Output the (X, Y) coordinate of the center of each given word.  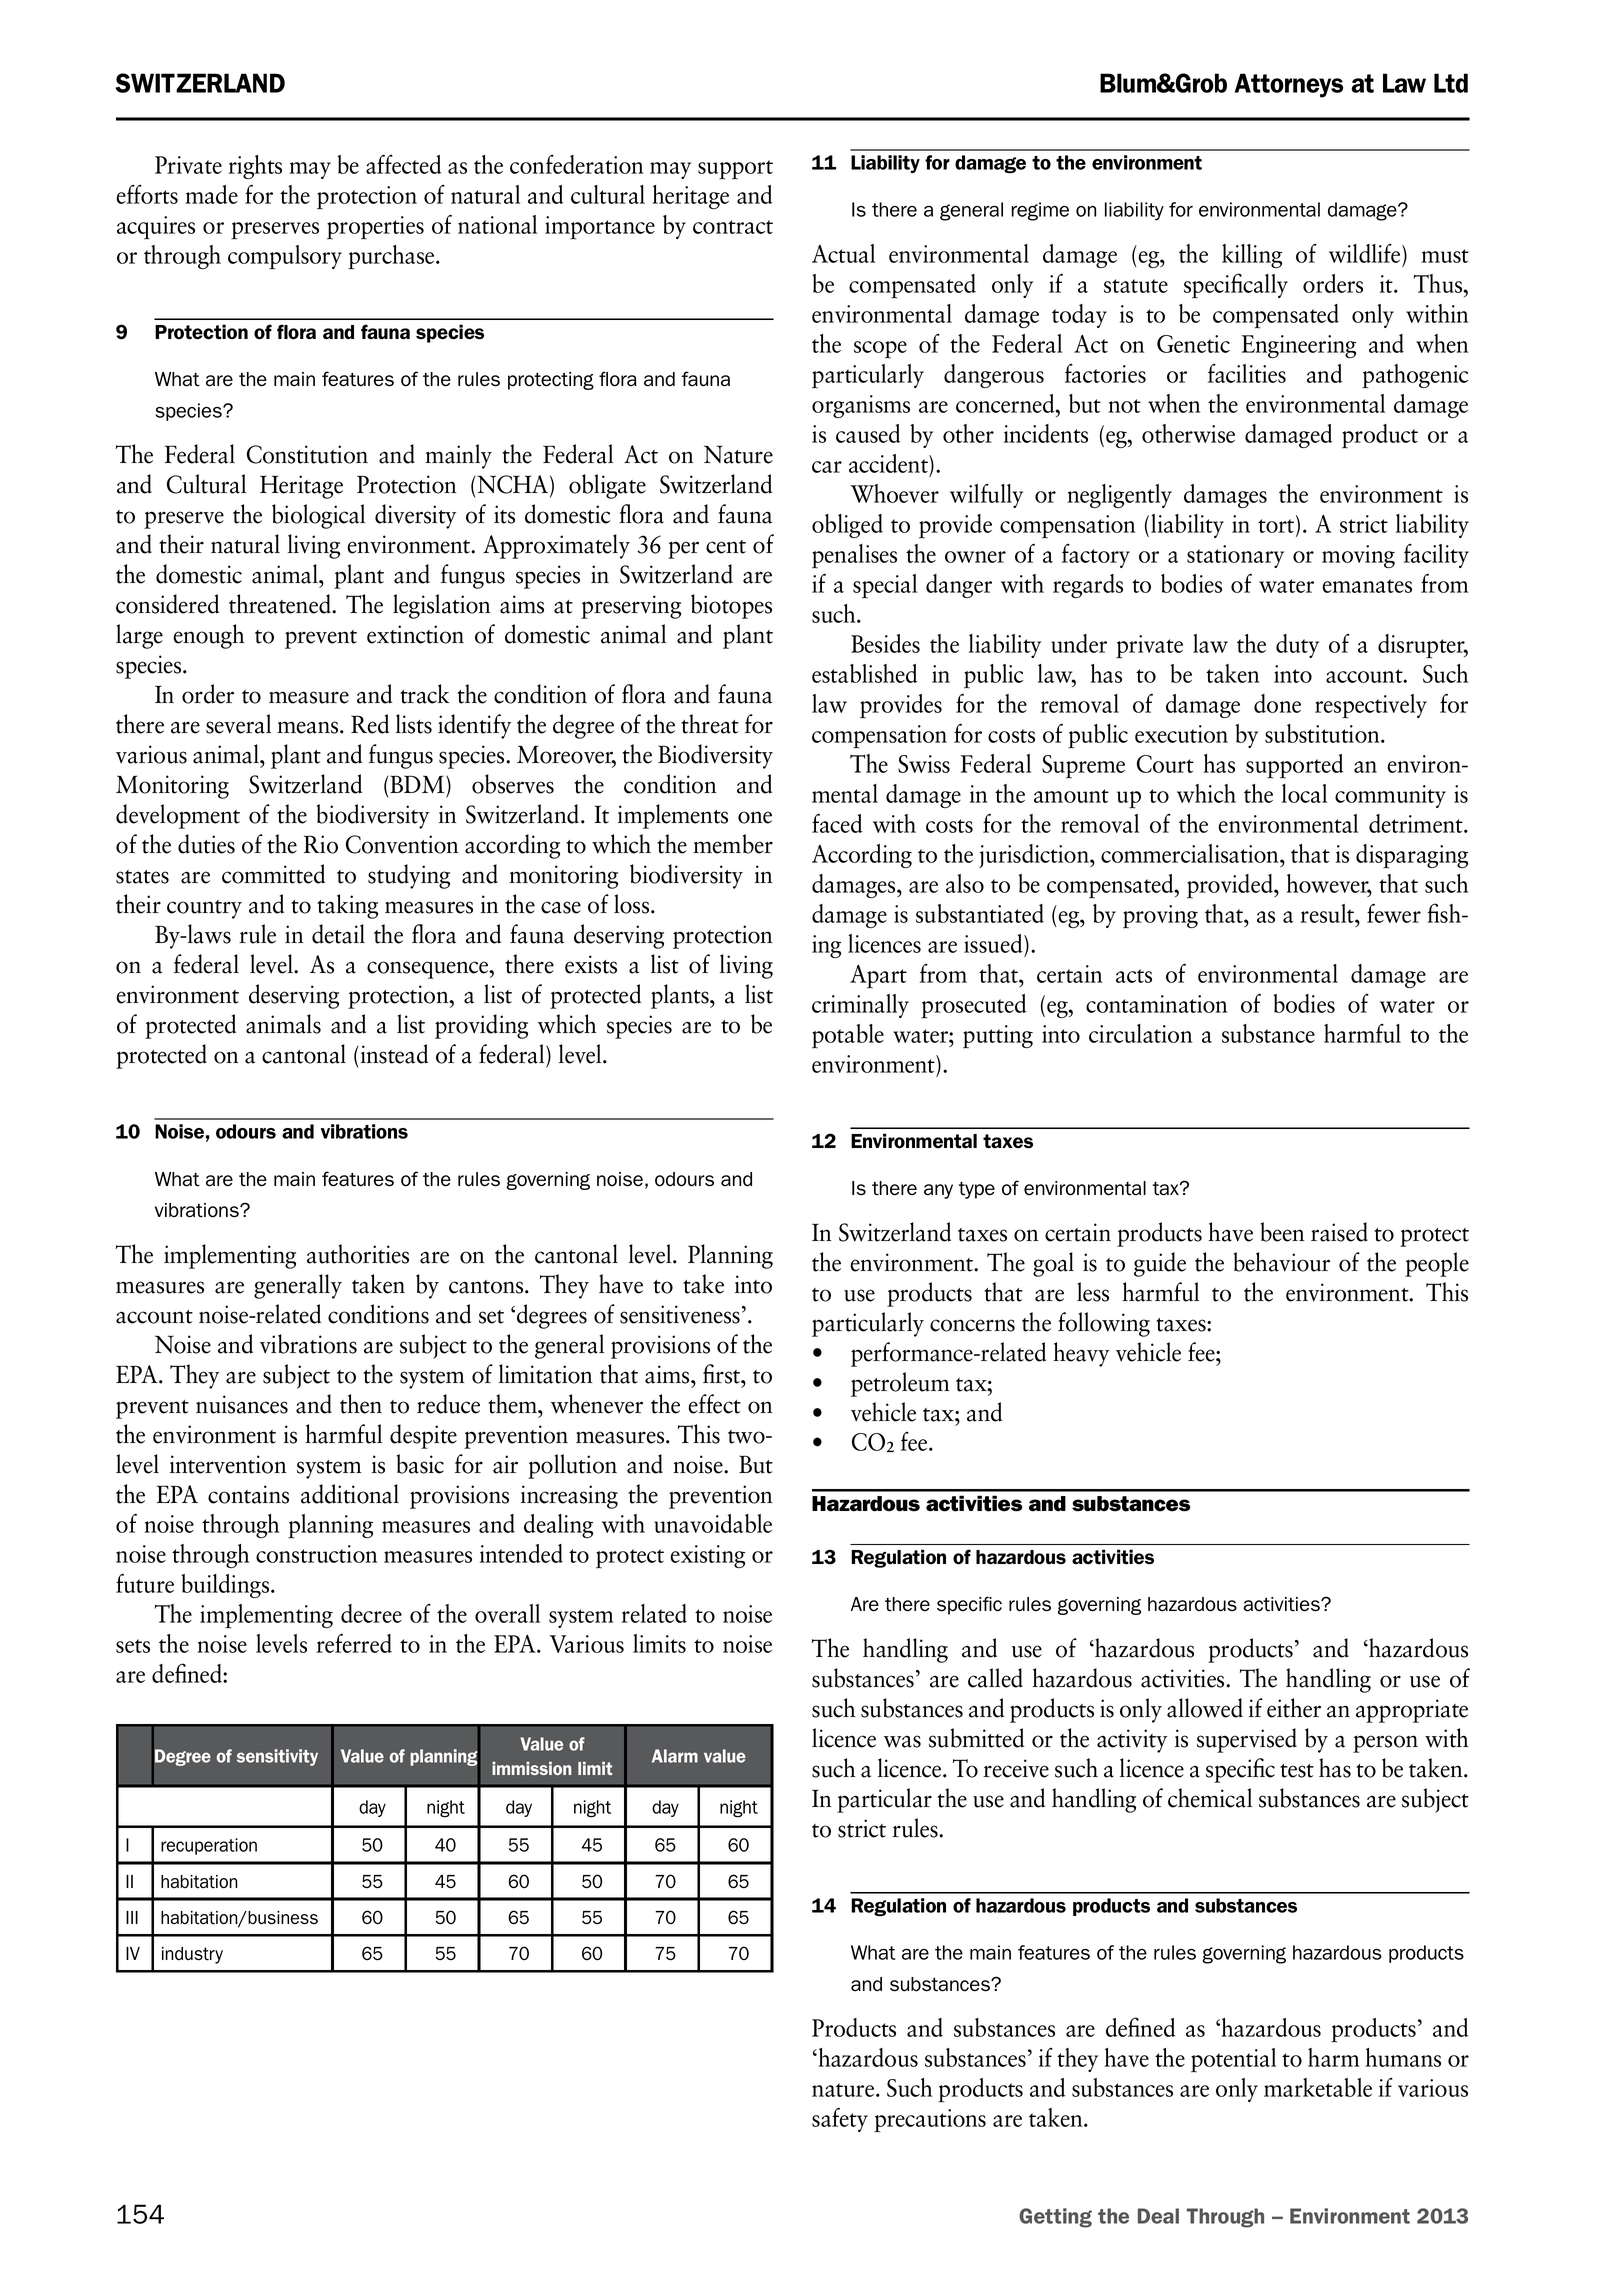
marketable (1318, 2087)
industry (192, 1955)
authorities (358, 1254)
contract (733, 227)
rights (255, 167)
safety (840, 2119)
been (1282, 1232)
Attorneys (1289, 85)
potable (848, 1036)
